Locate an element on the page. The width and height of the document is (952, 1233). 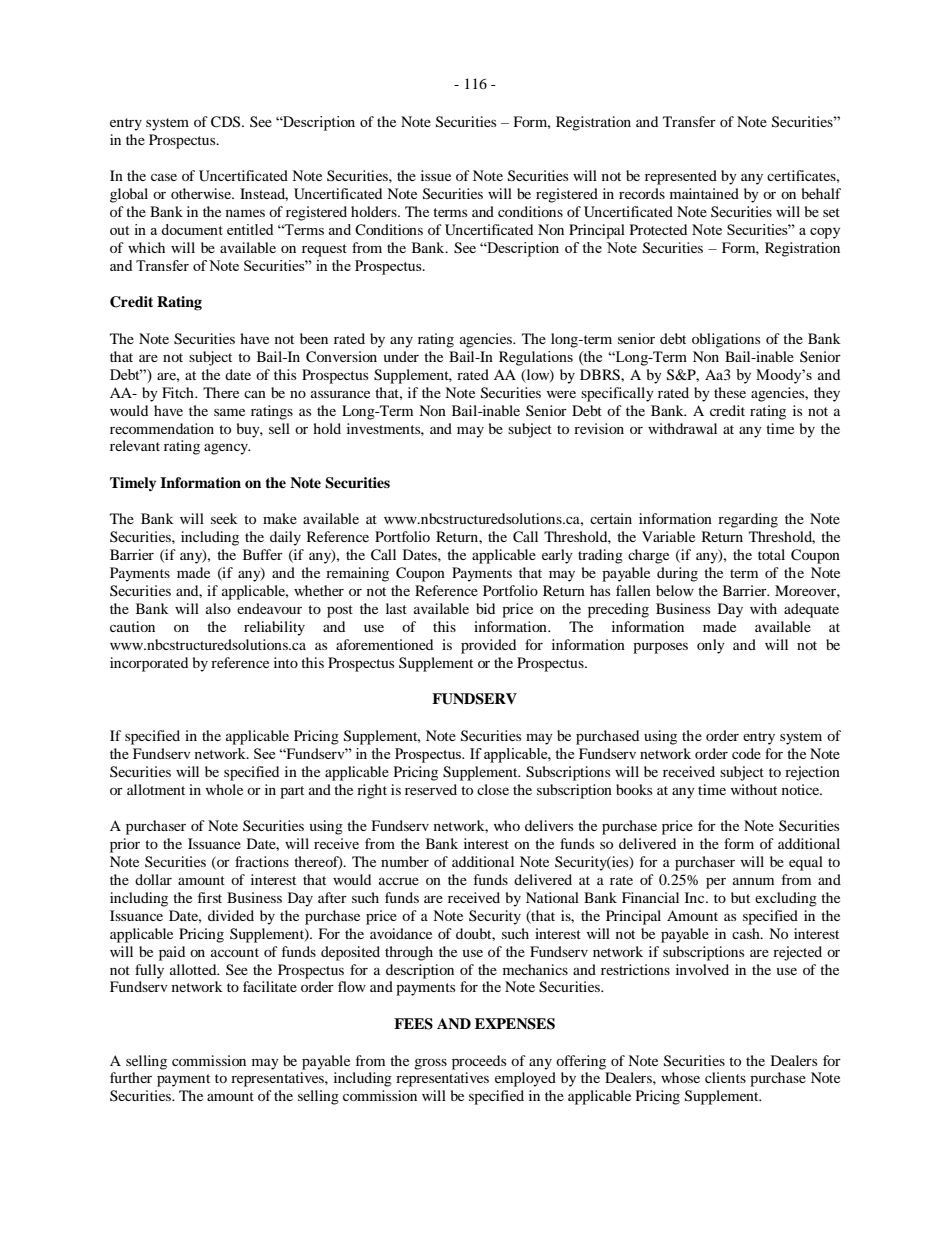
further is located at coordinates (131, 1077).
